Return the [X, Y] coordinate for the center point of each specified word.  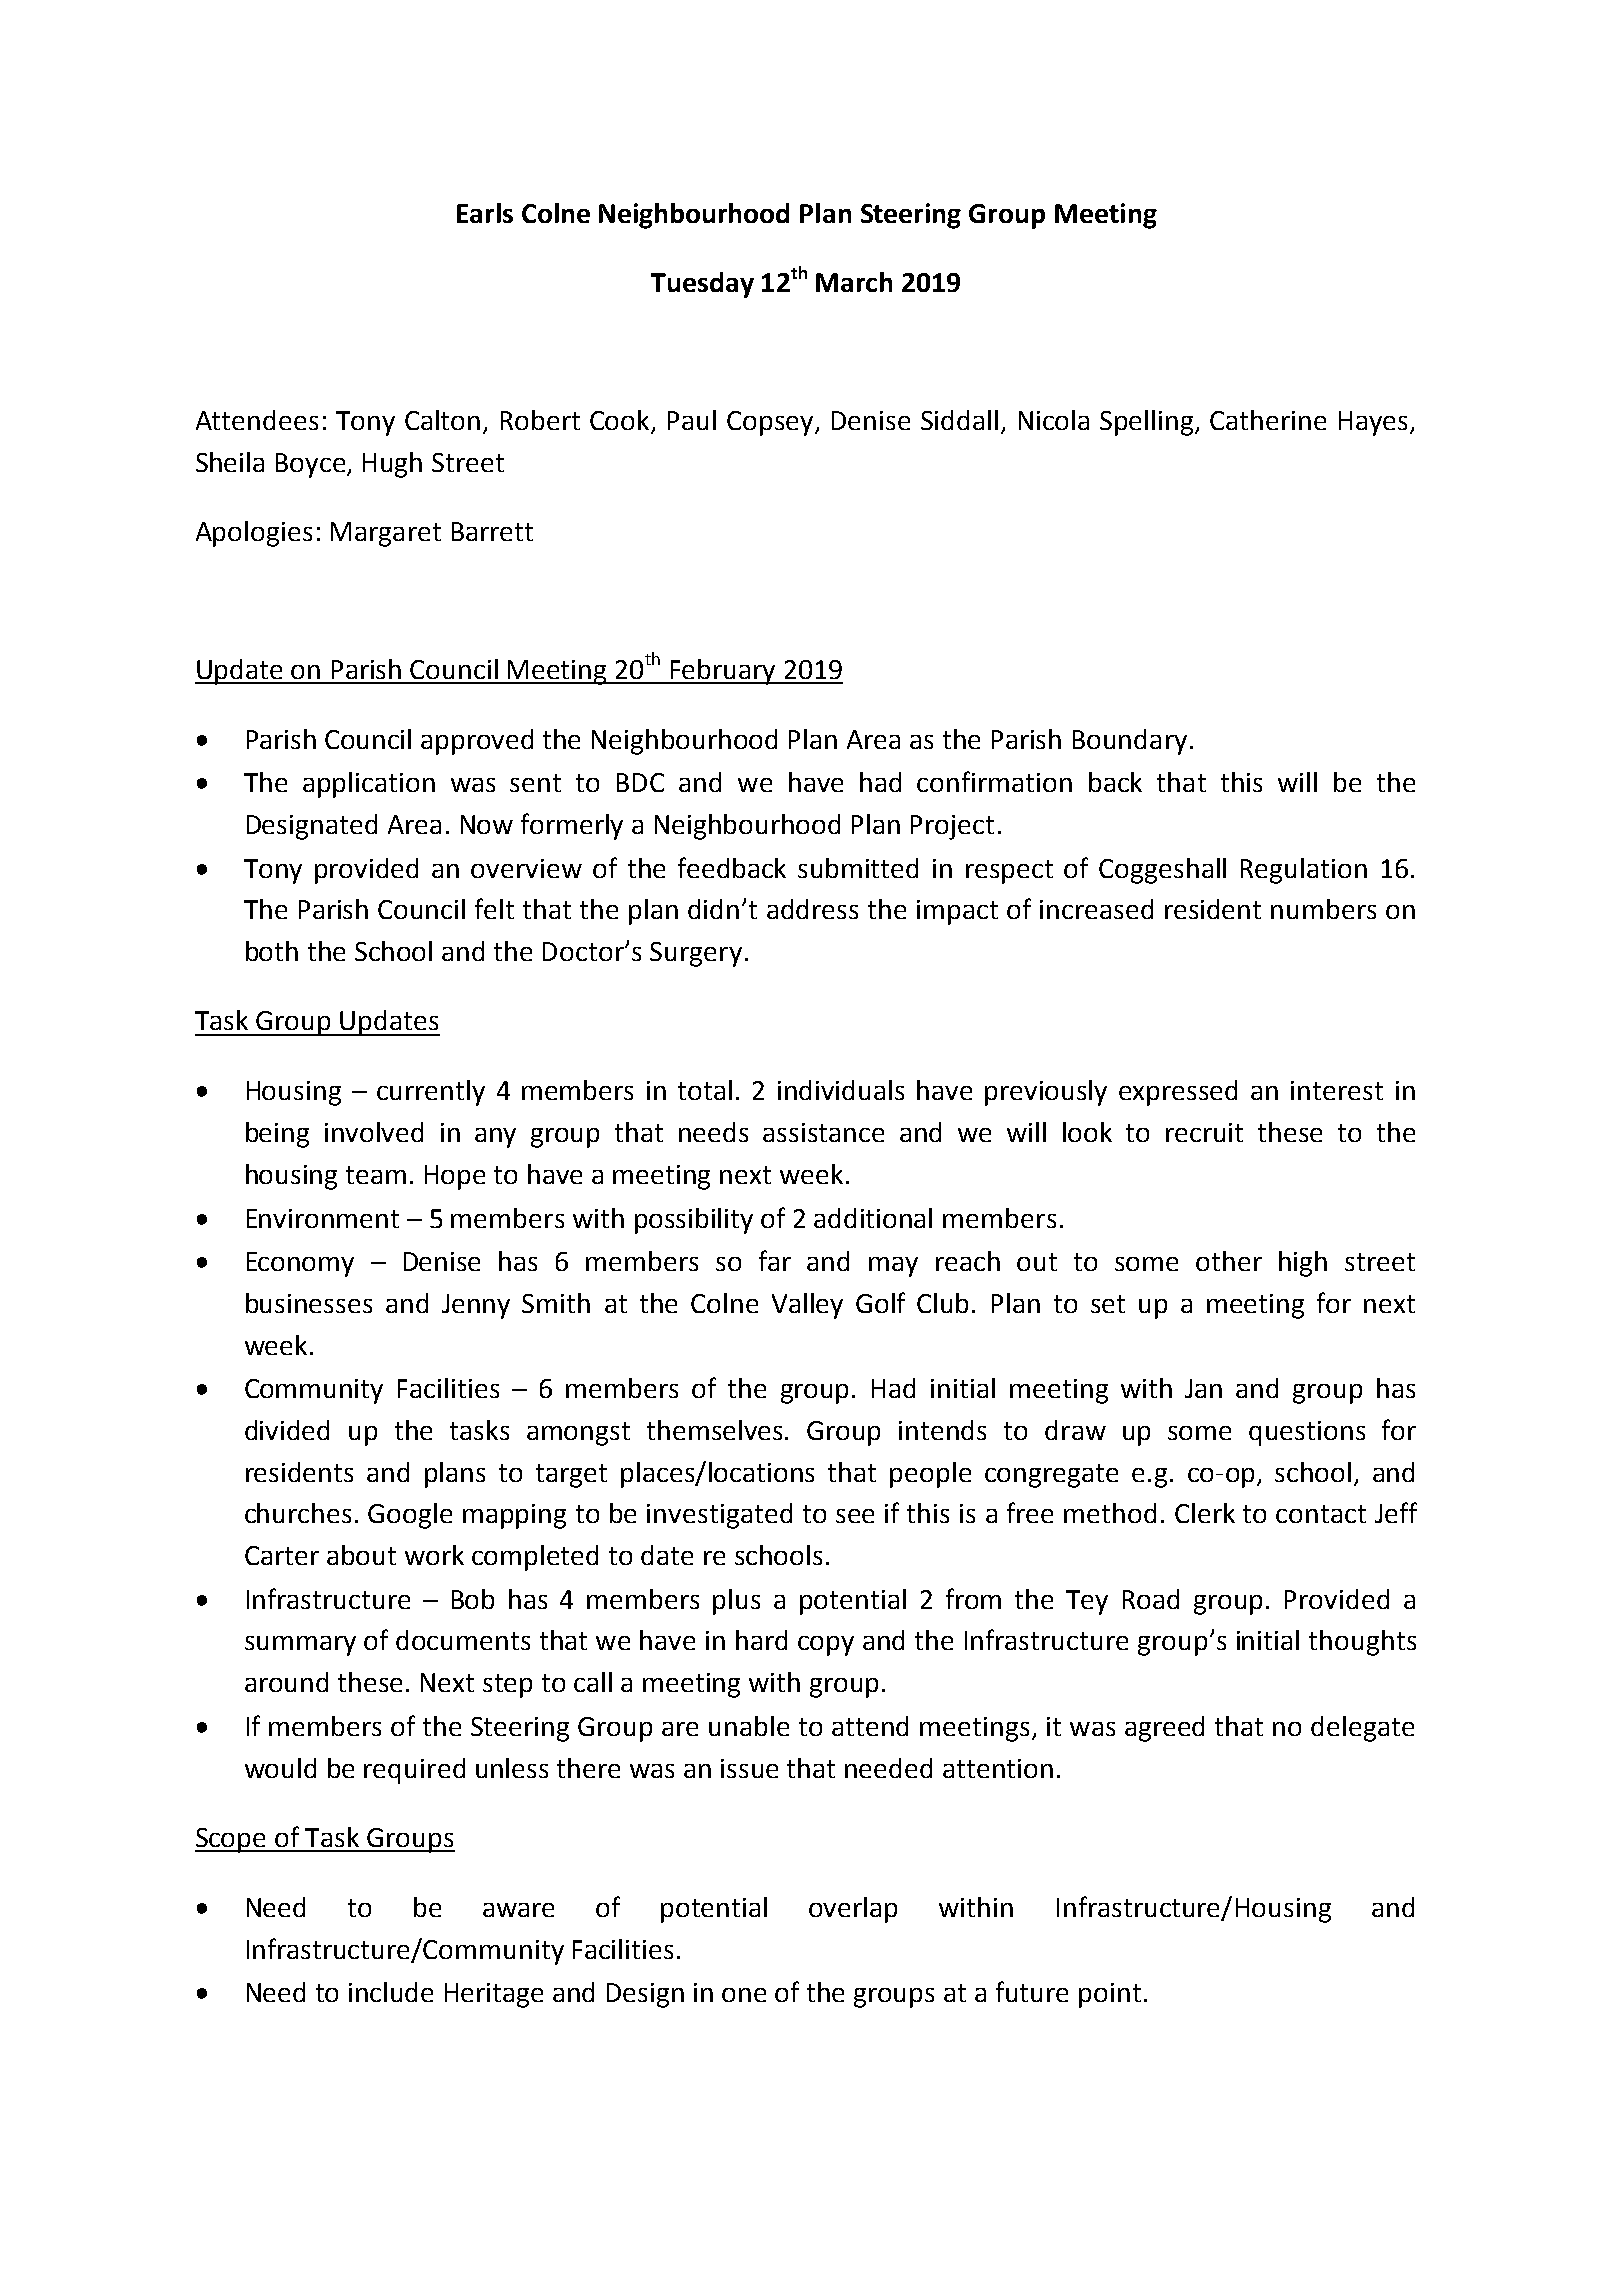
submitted [858, 868]
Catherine [1268, 420]
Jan [1203, 1388]
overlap [853, 1910]
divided [287, 1430]
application [369, 785]
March [854, 282]
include [391, 1992]
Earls [485, 213]
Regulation [1304, 871]
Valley [807, 1306]
